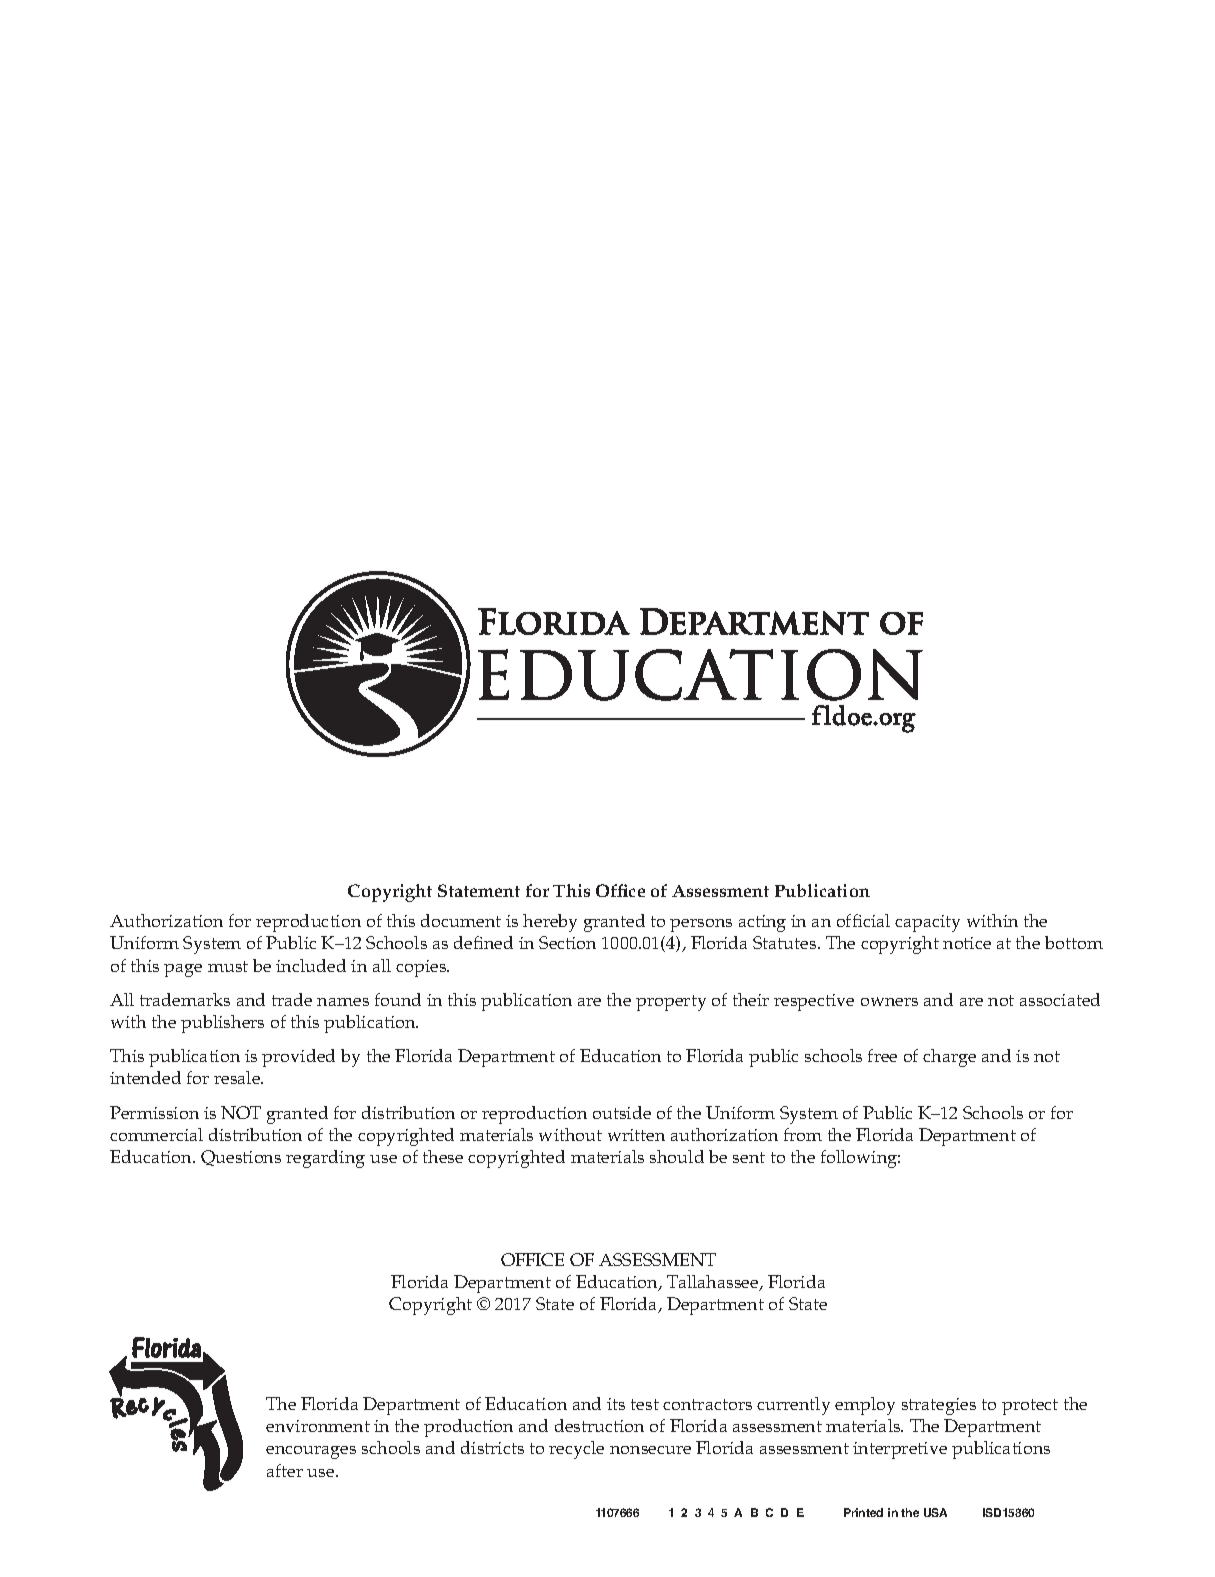 The height and width of the screenshot is (1577, 1215). Describe the element at coordinates (567, 942) in the screenshot. I see `Section` at that location.
